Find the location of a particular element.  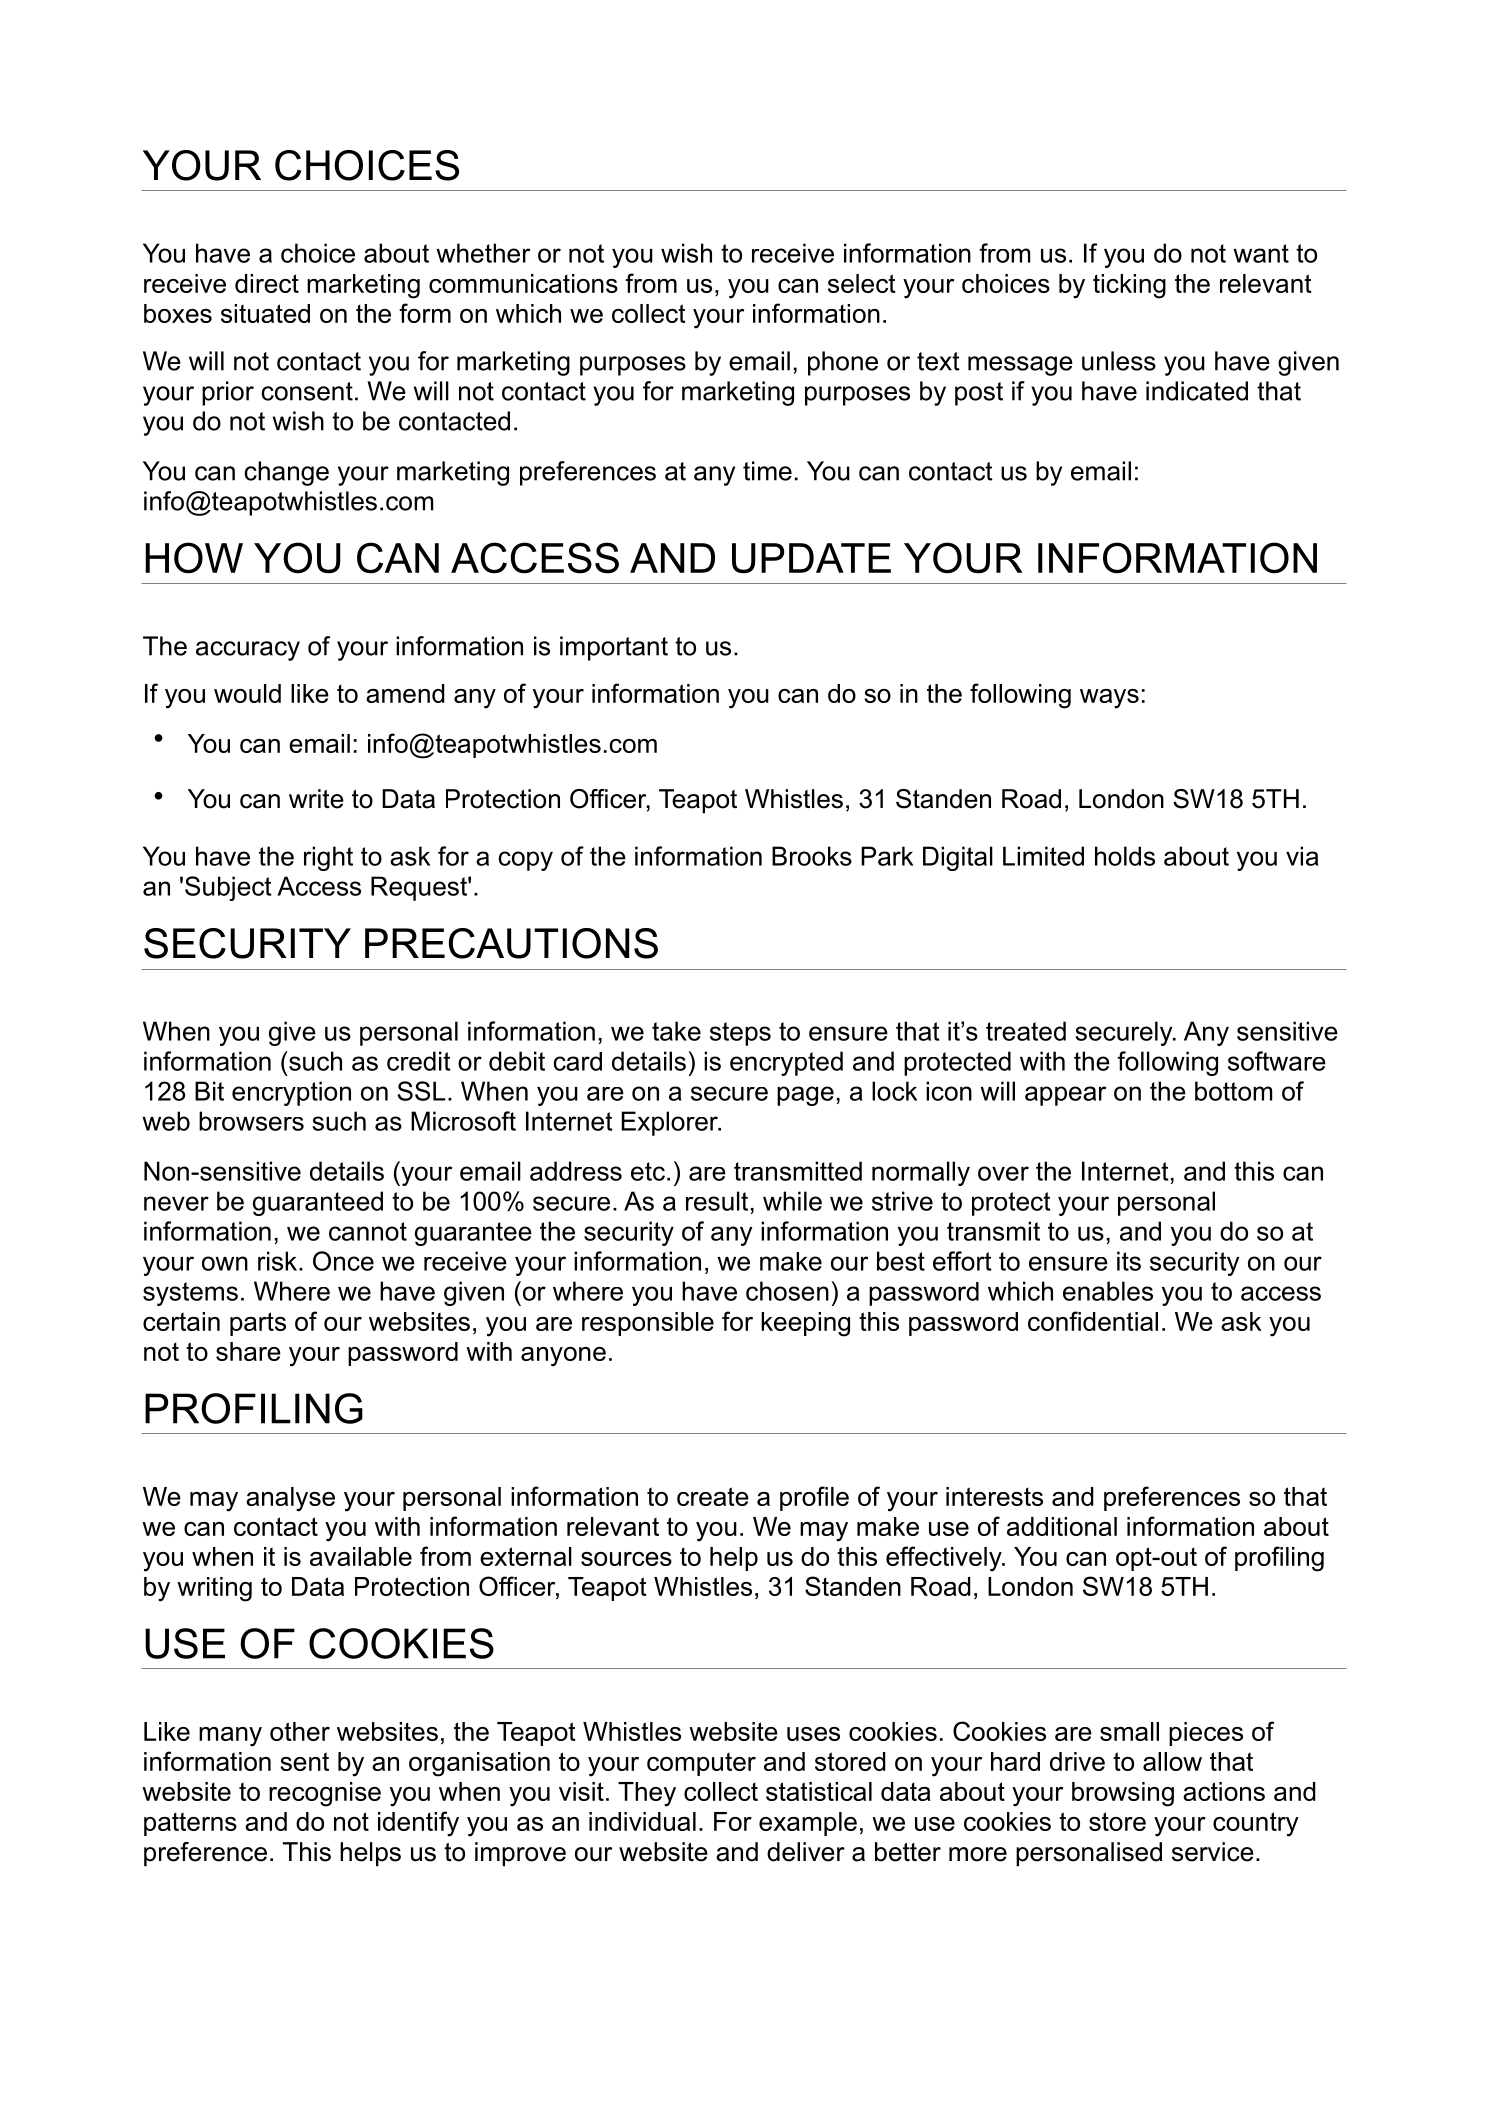

important is located at coordinates (614, 648).
